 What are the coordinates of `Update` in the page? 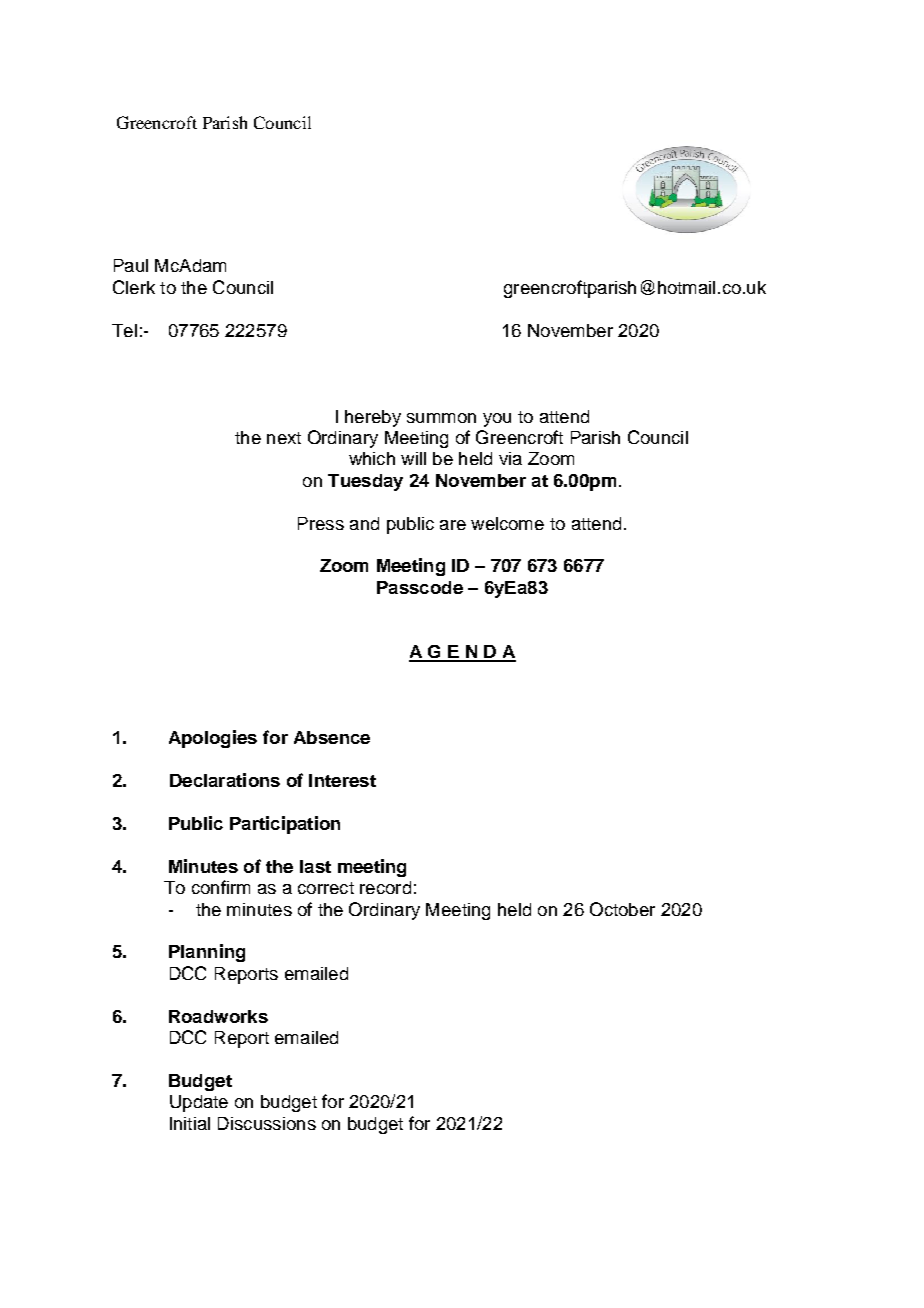 It's located at (199, 1103).
